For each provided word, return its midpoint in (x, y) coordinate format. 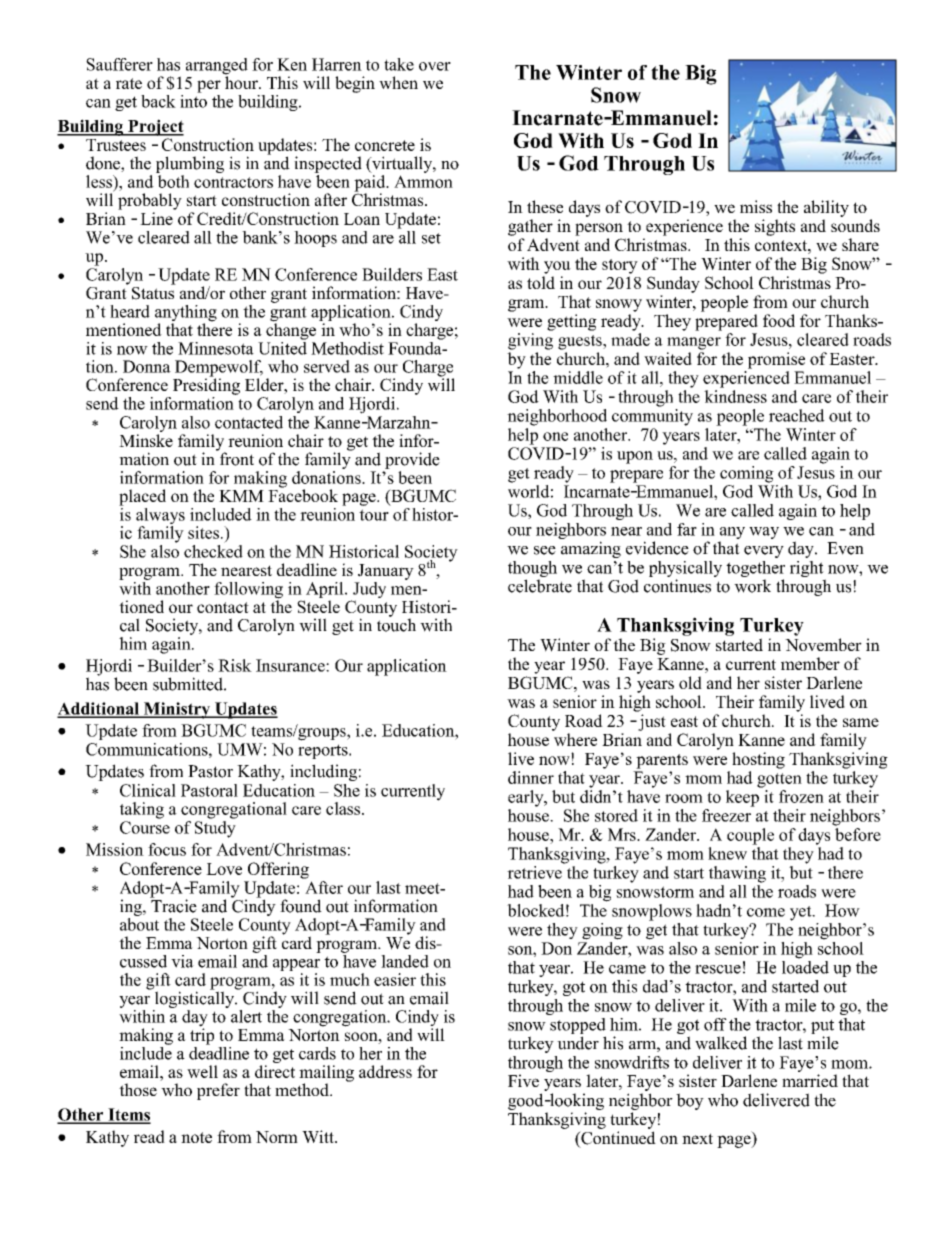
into (193, 100)
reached (797, 415)
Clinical (148, 790)
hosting (758, 760)
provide (412, 460)
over (435, 66)
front (236, 458)
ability (826, 208)
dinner (531, 777)
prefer (218, 1091)
